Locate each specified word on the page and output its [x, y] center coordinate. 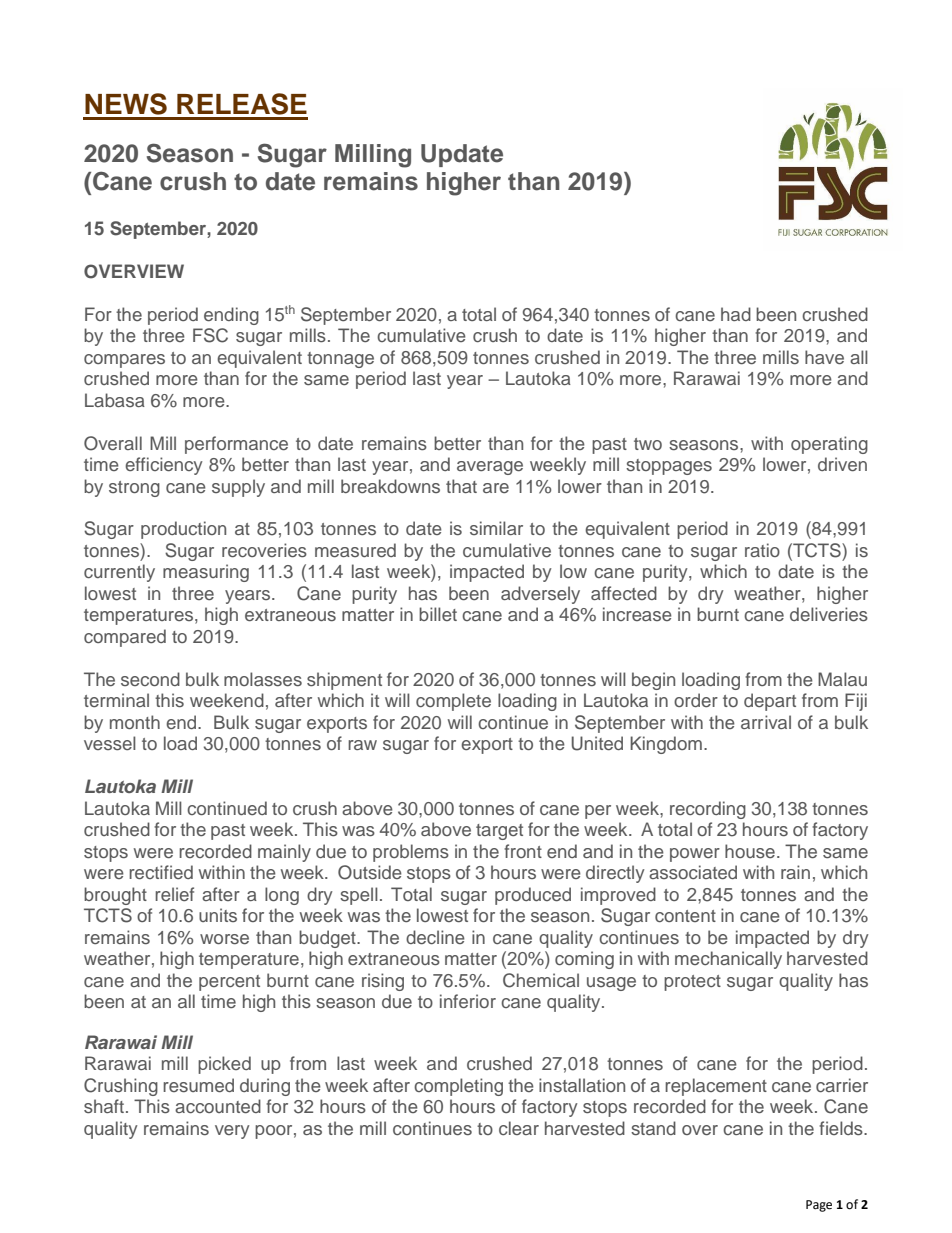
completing [458, 1087]
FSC [210, 335]
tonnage [340, 360]
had [736, 314]
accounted [218, 1106]
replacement [716, 1087]
